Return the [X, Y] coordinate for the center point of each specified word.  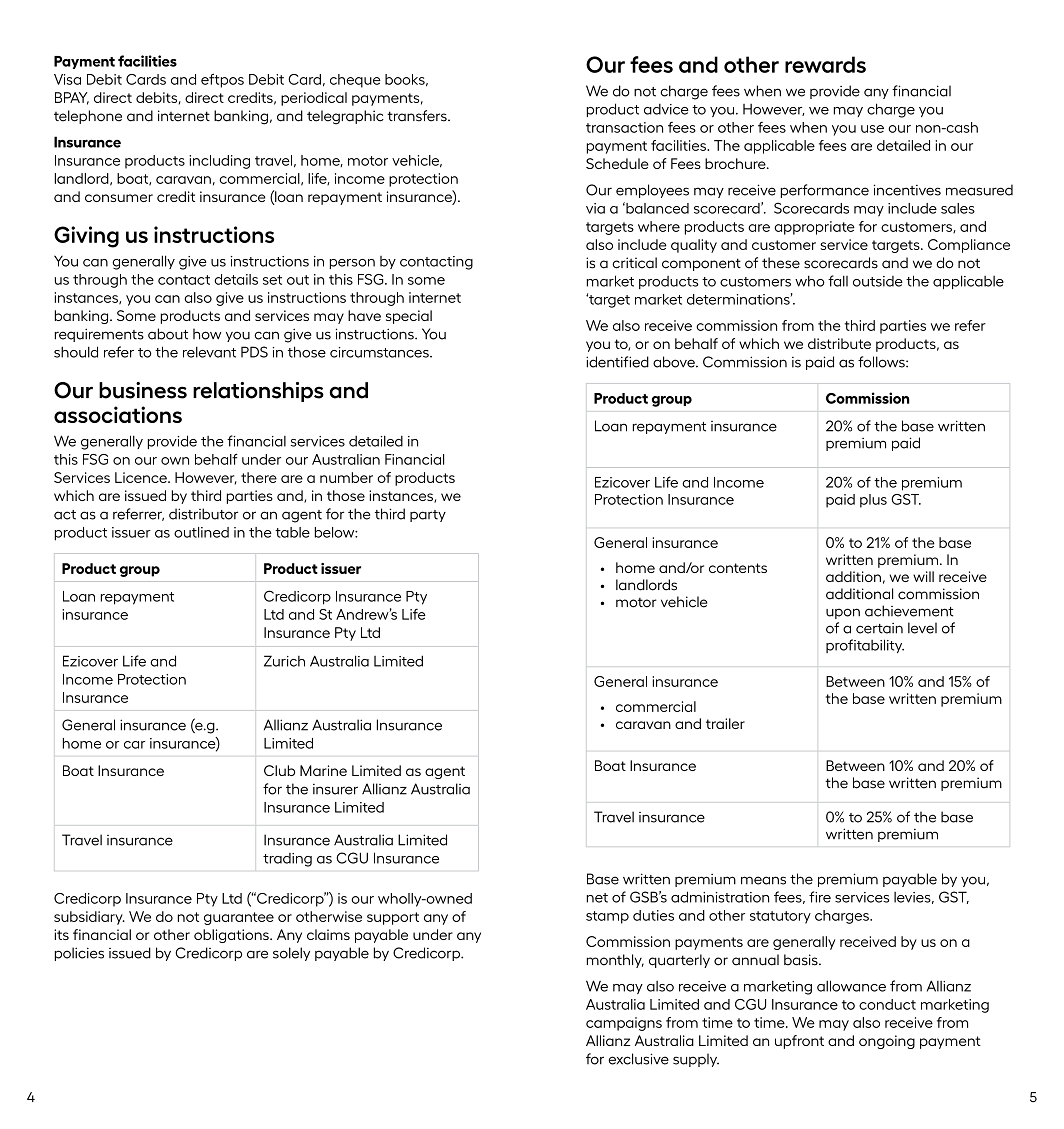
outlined [201, 532]
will [923, 576]
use [872, 129]
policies [79, 954]
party [428, 516]
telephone [88, 117]
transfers [418, 116]
